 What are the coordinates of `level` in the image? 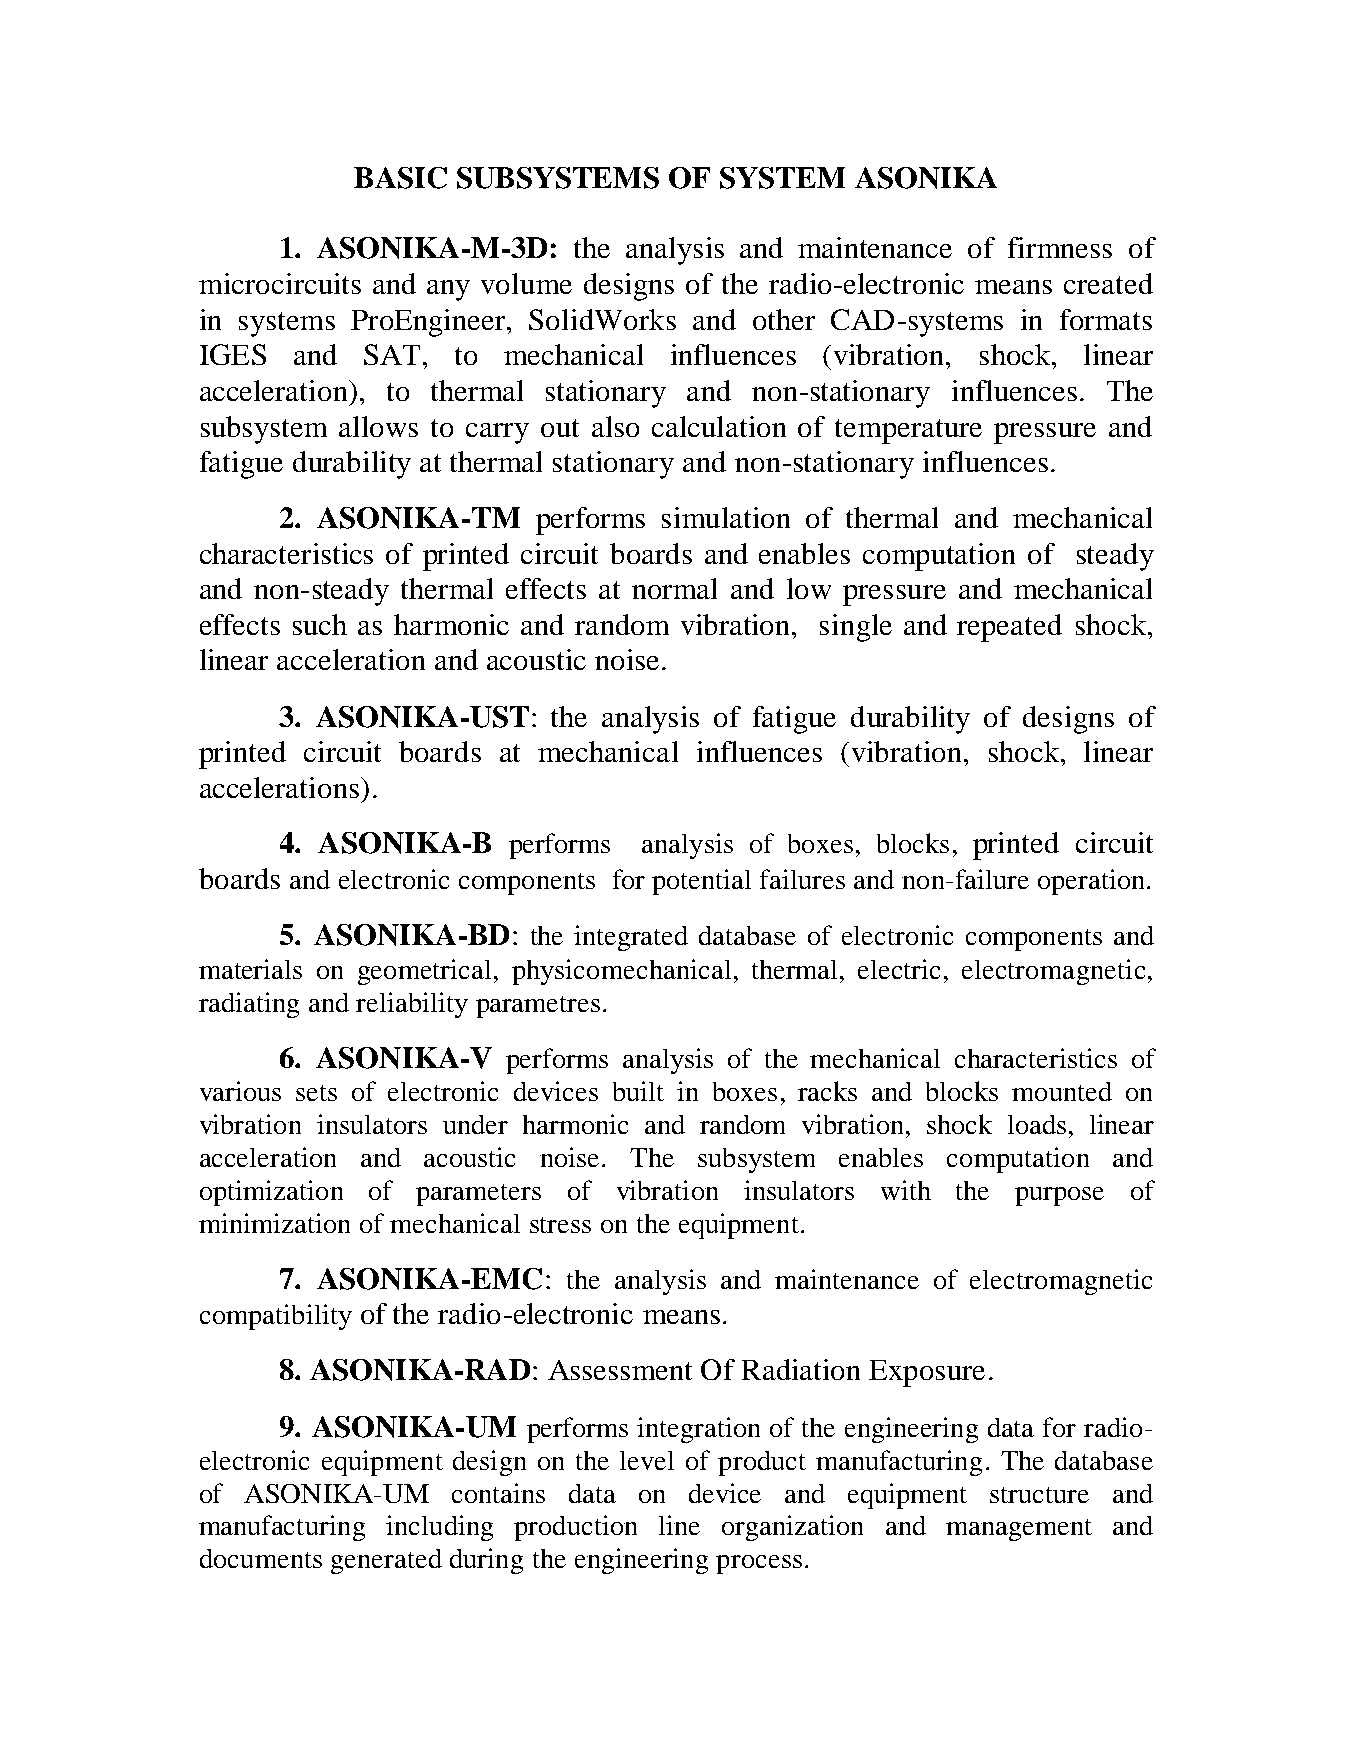 It's located at (647, 1460).
